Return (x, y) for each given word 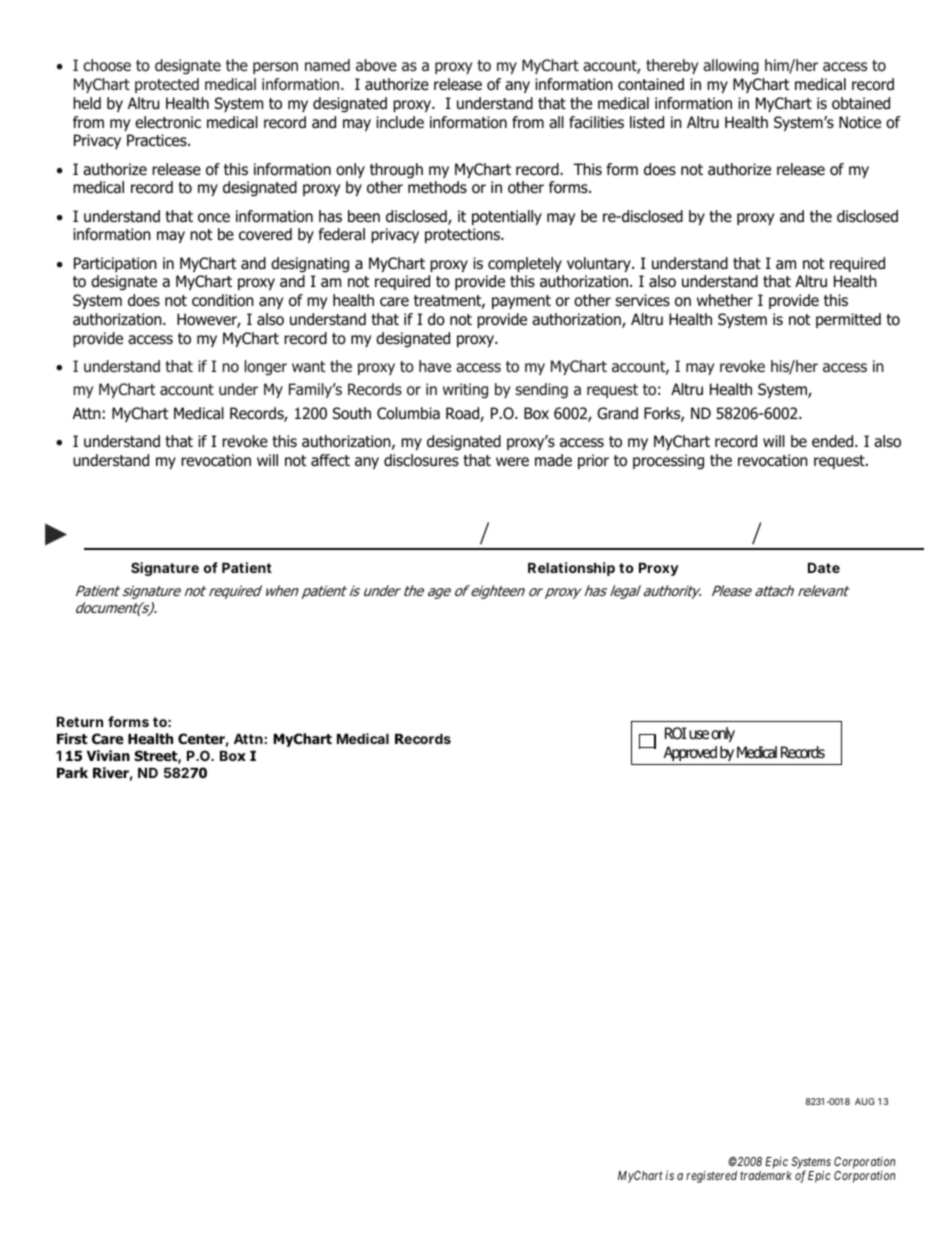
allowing (731, 67)
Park (72, 772)
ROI (676, 733)
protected (167, 85)
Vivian (108, 755)
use (699, 735)
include (400, 122)
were (512, 461)
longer (266, 368)
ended (834, 441)
